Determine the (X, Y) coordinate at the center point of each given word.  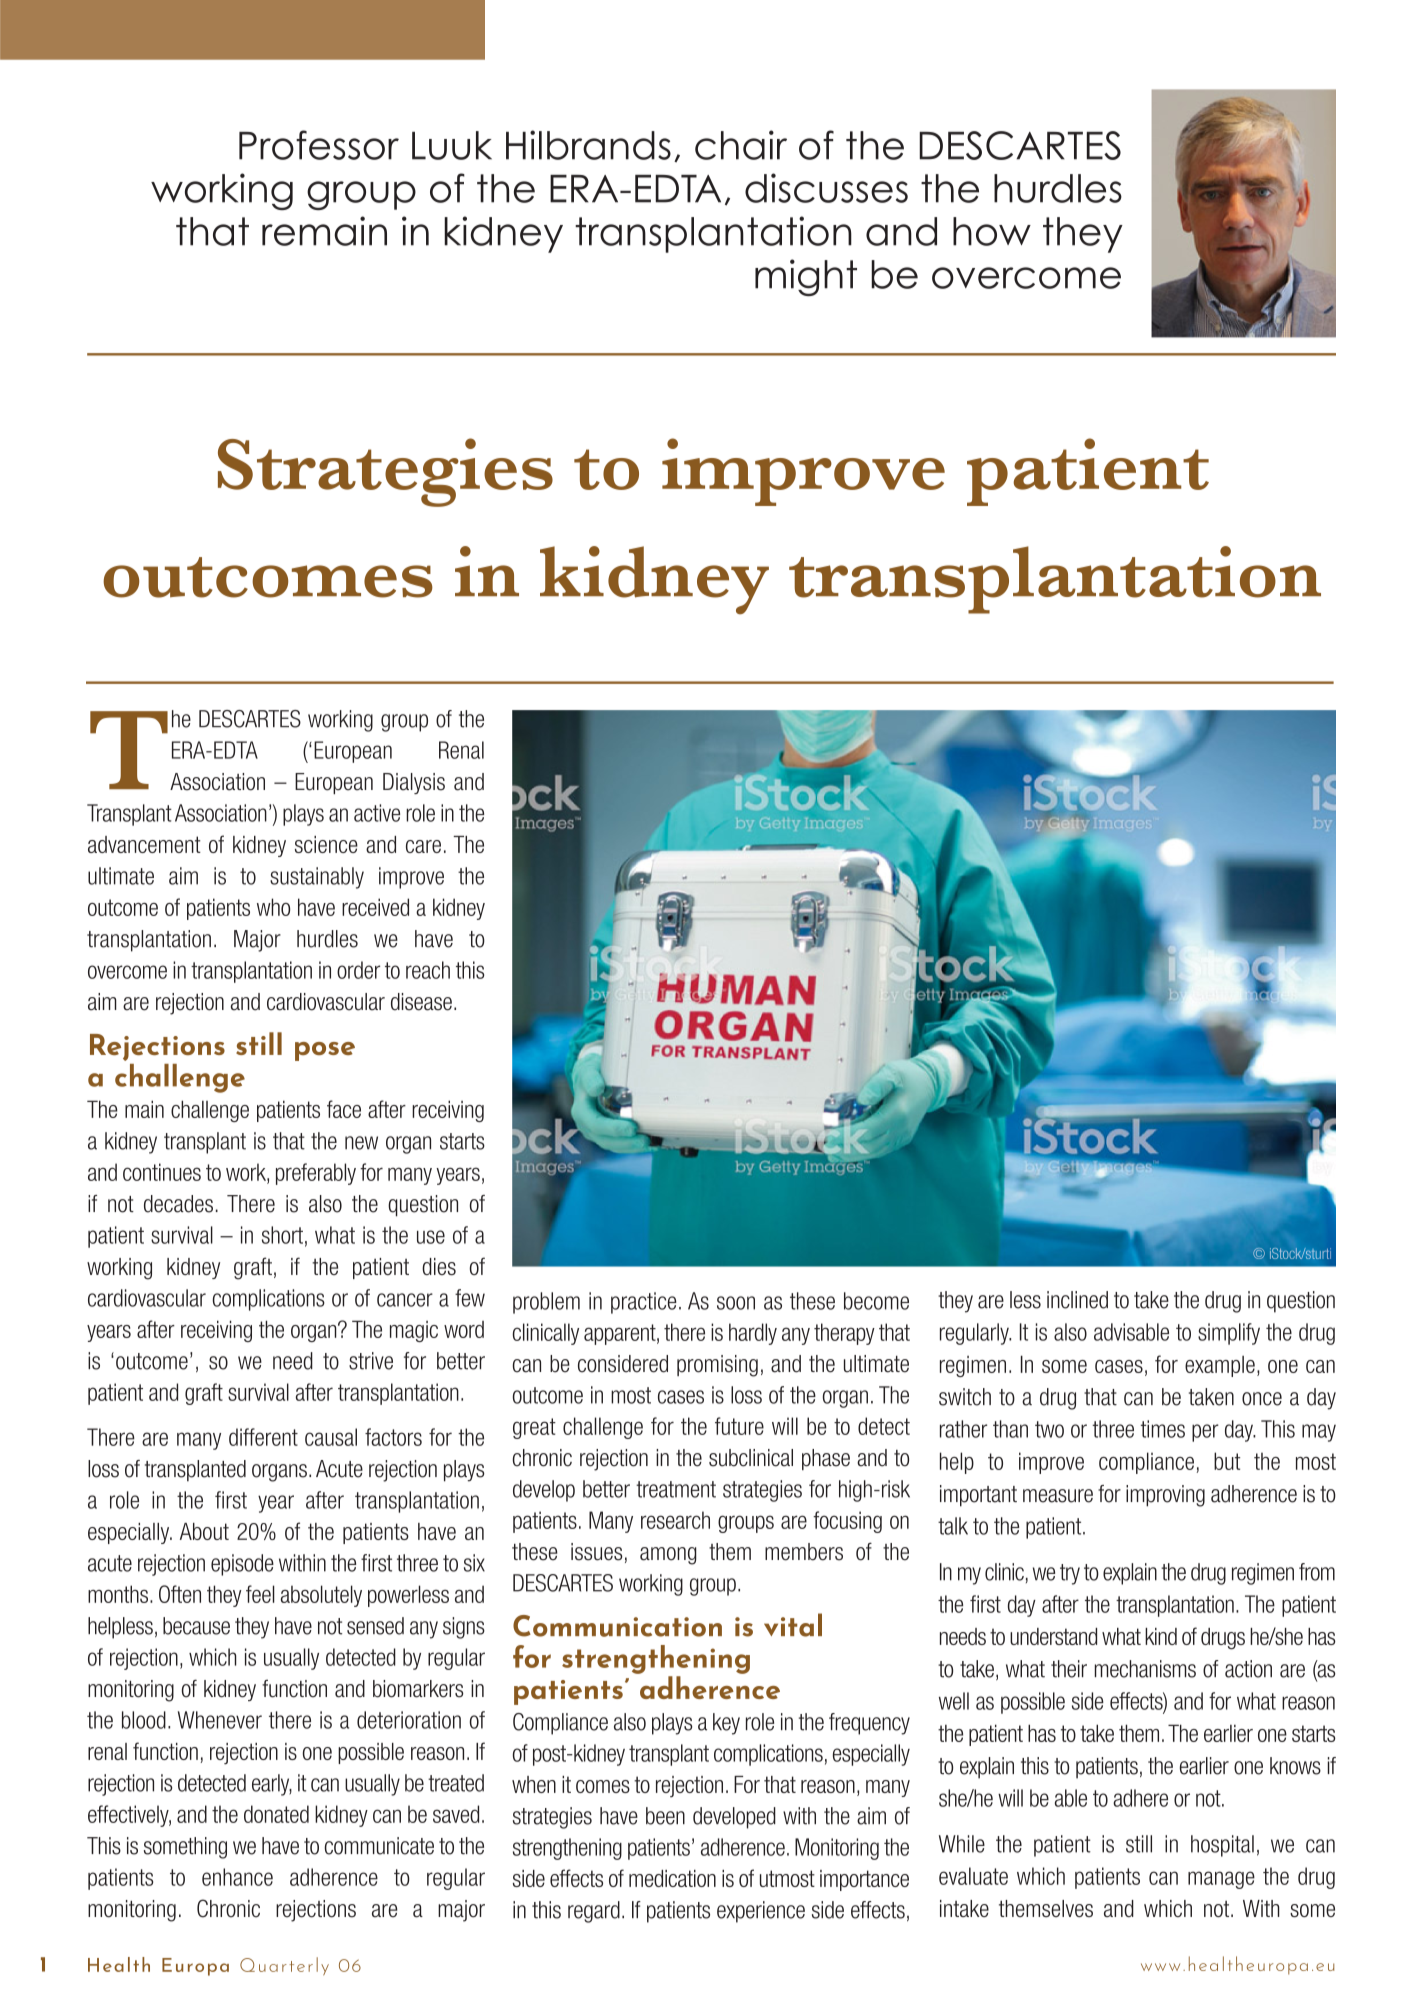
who (273, 907)
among (668, 1556)
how (992, 231)
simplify (1229, 1334)
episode (242, 1565)
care (423, 846)
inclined (1077, 1300)
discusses (826, 188)
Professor (319, 145)
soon (736, 1303)
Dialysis (414, 783)
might (806, 277)
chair (741, 145)
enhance (237, 1877)
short (282, 1235)
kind (1161, 1636)
